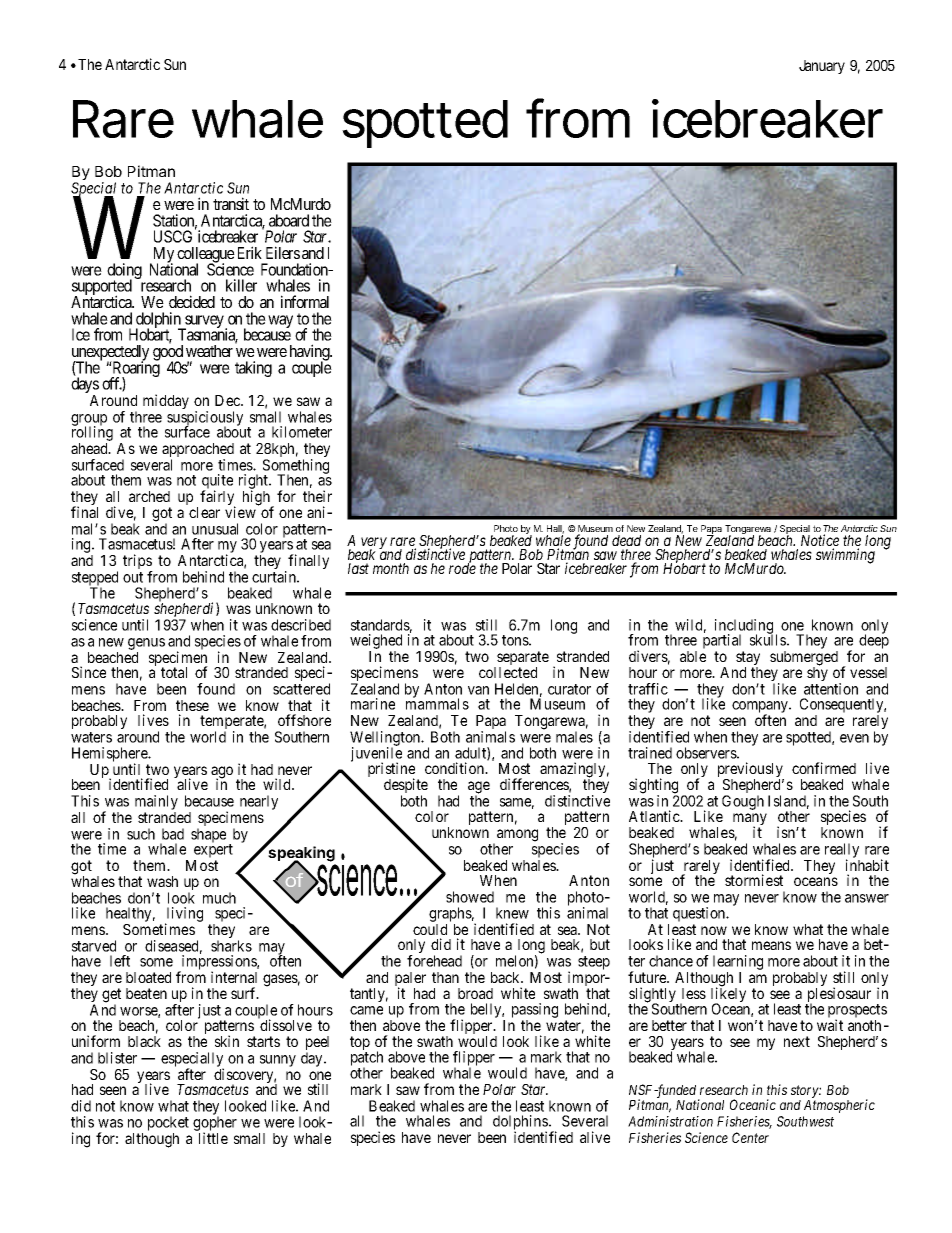  Describe the element at coordinates (822, 67) in the page. I see `January` at that location.
